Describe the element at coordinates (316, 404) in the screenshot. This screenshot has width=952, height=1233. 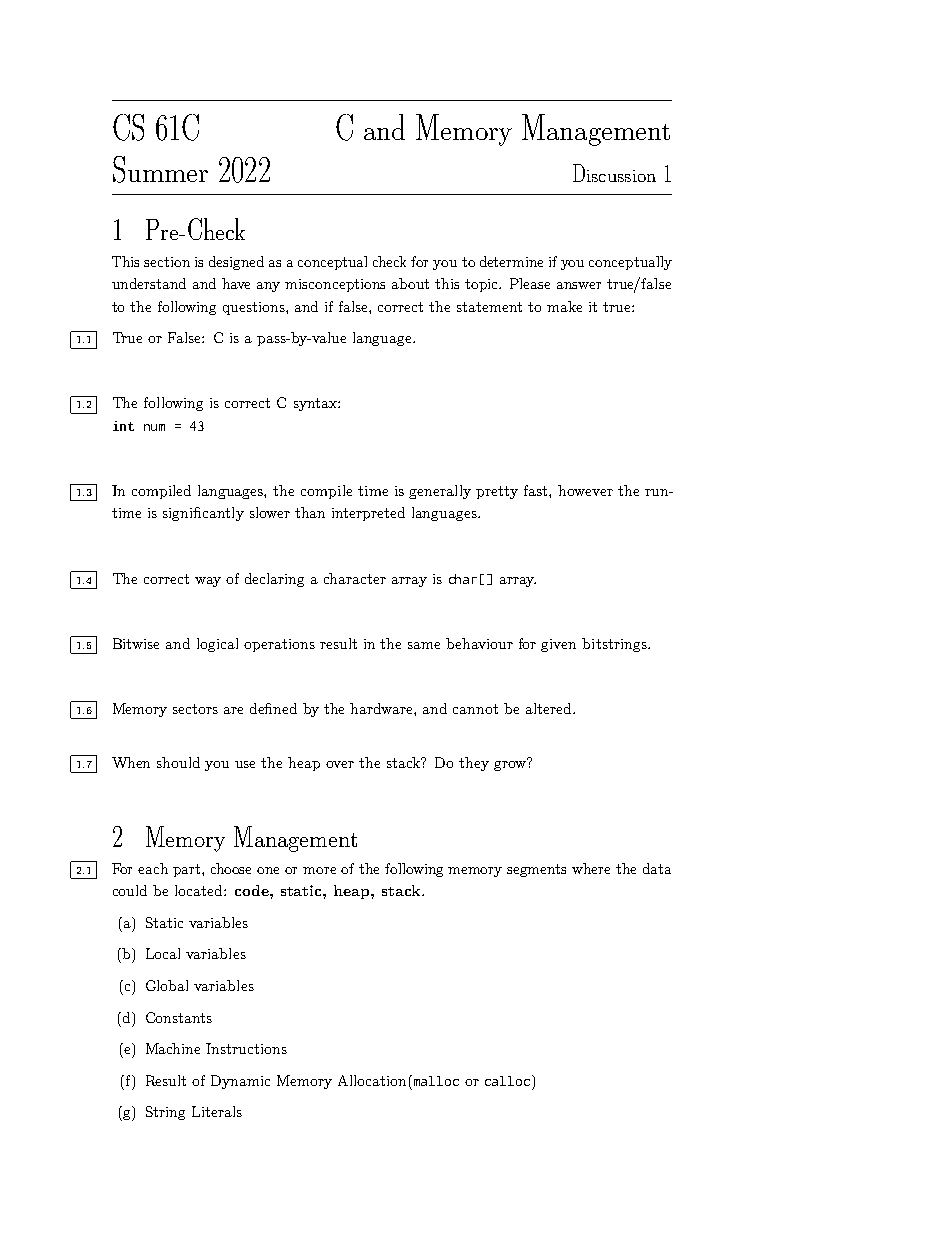
I see `syntax` at that location.
